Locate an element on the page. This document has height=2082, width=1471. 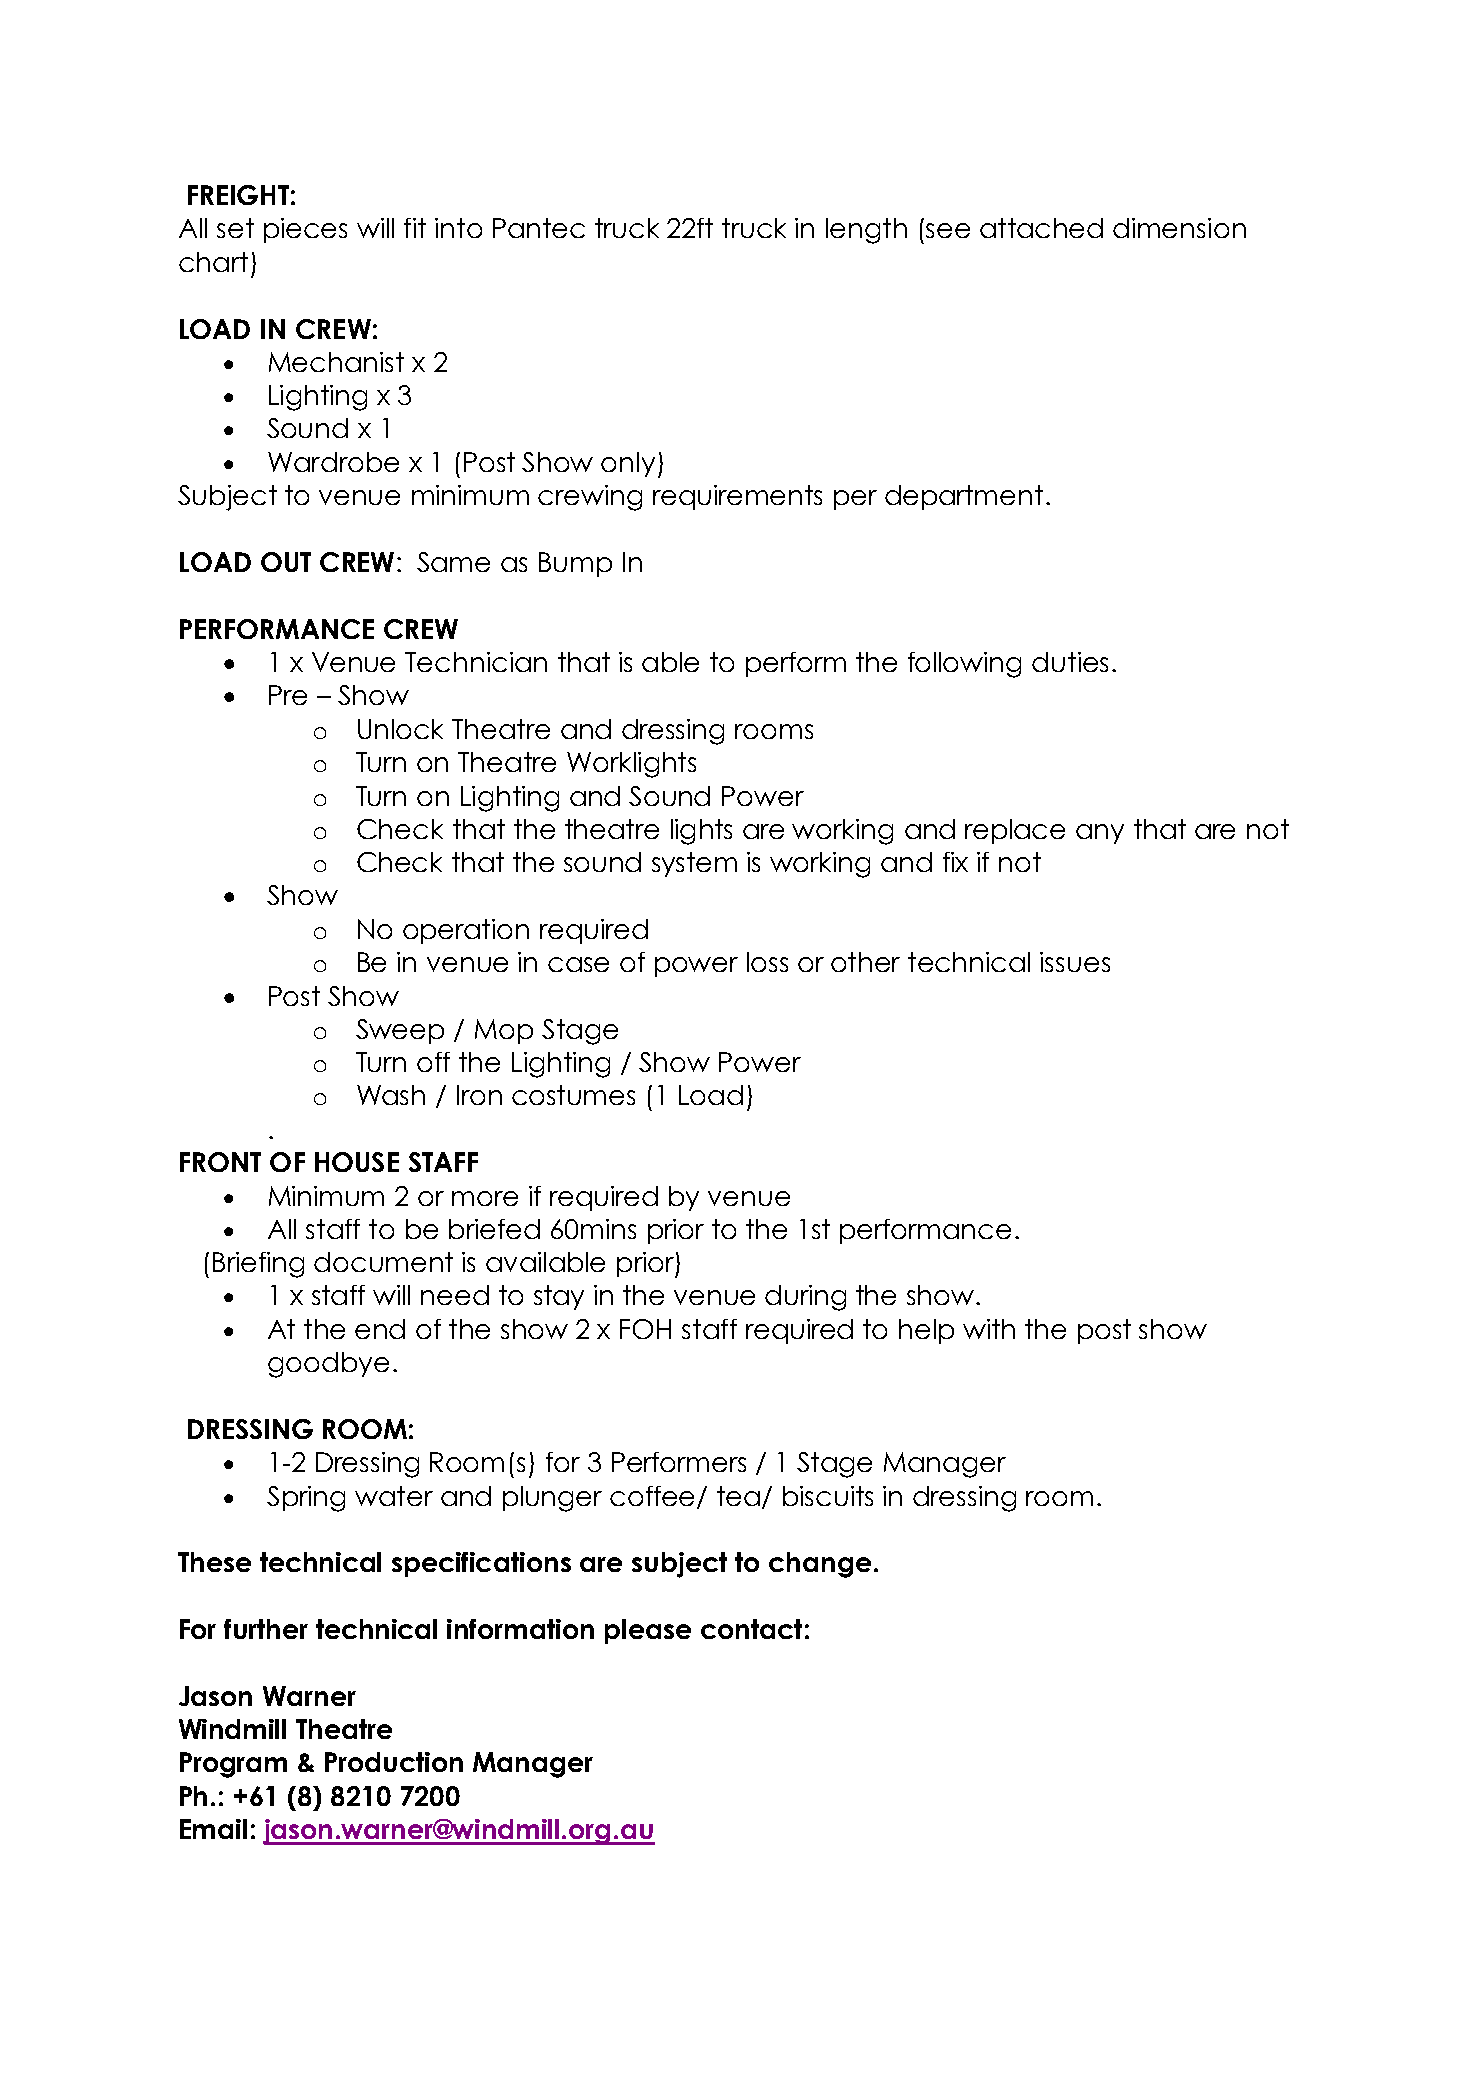
Production is located at coordinates (394, 1762).
